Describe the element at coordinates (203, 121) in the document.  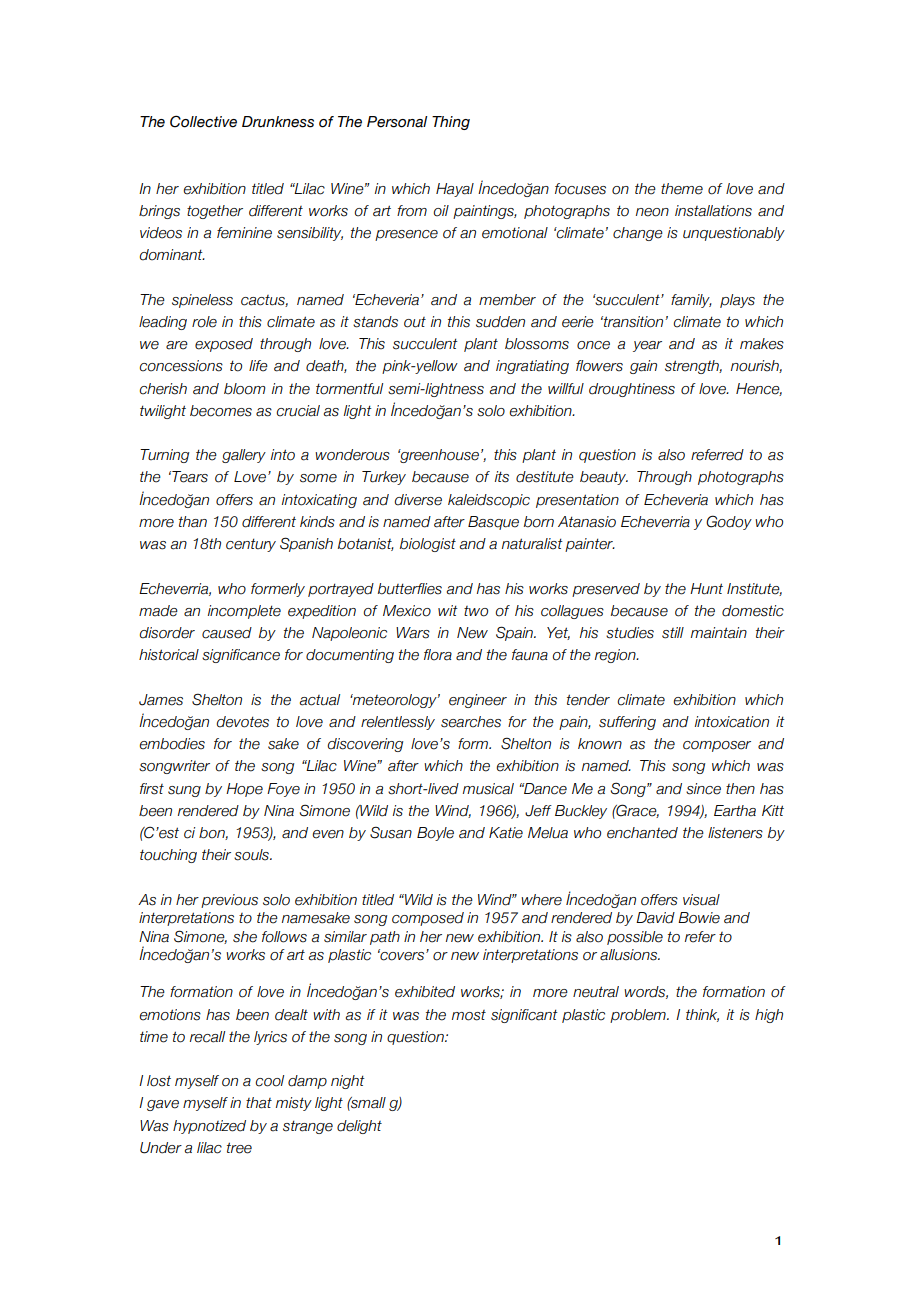
I see `Collective` at that location.
